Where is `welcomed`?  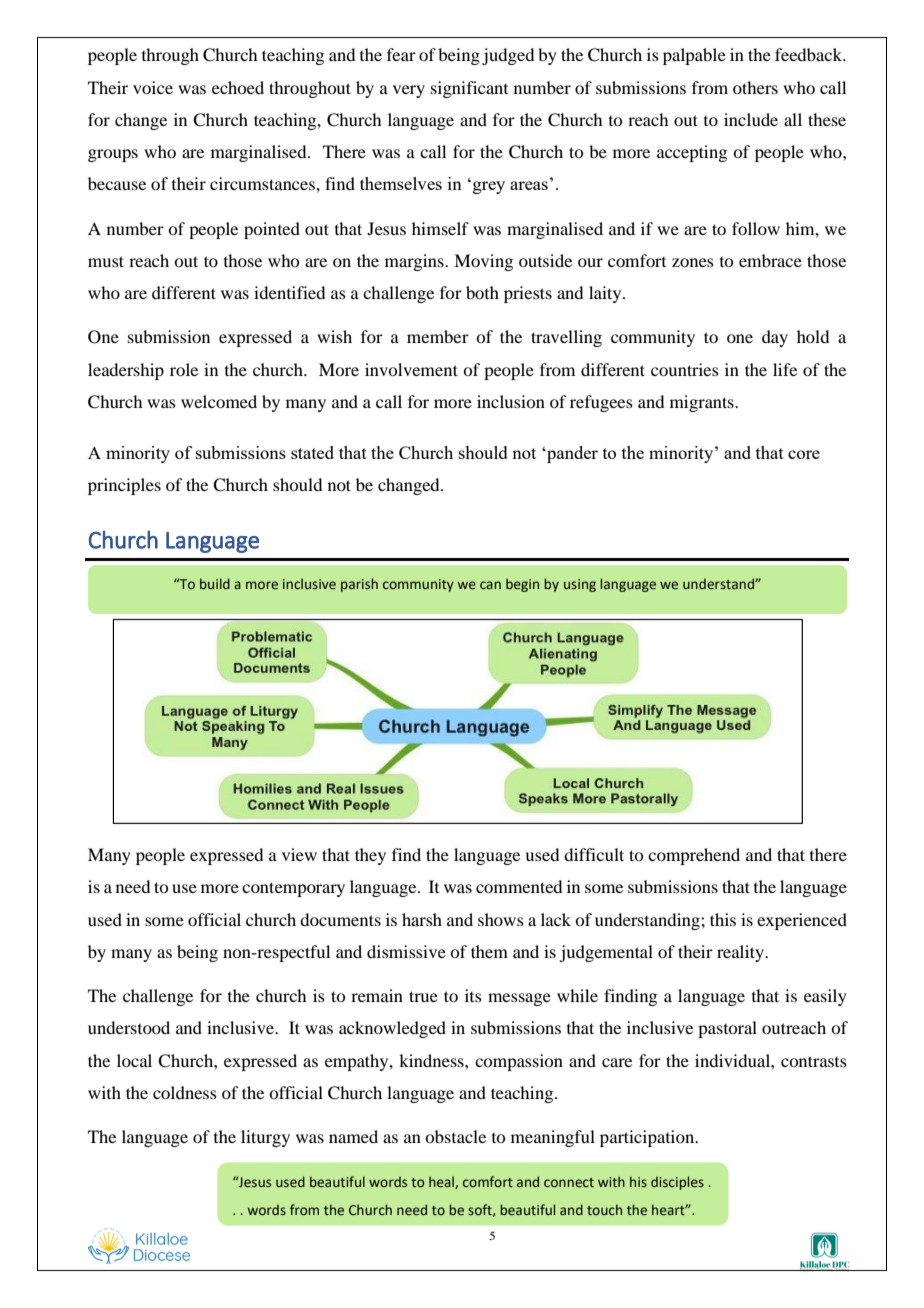 welcomed is located at coordinates (219, 401).
